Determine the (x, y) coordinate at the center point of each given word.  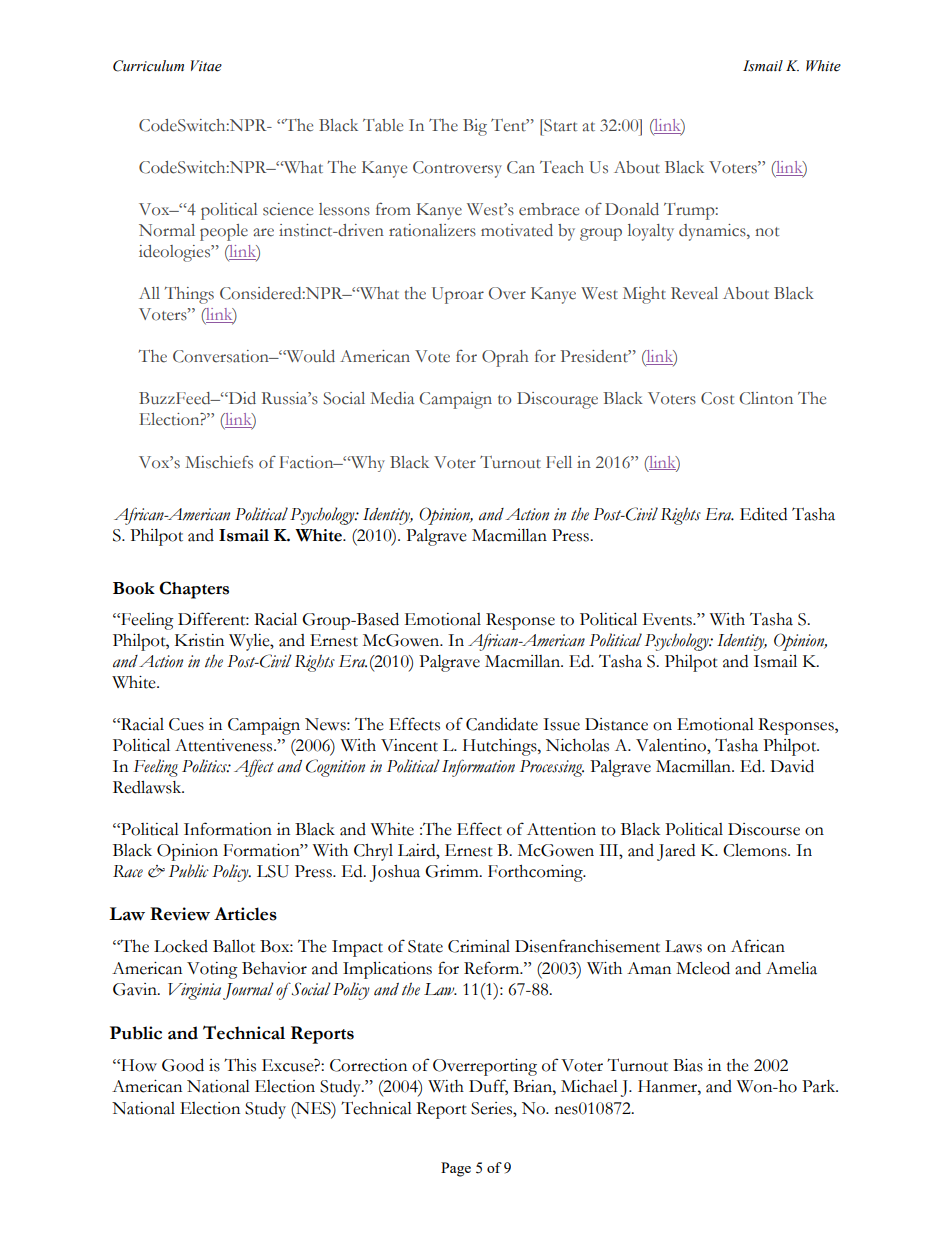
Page (456, 1169)
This (240, 1065)
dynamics (713, 232)
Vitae (206, 66)
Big (475, 127)
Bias (688, 1065)
